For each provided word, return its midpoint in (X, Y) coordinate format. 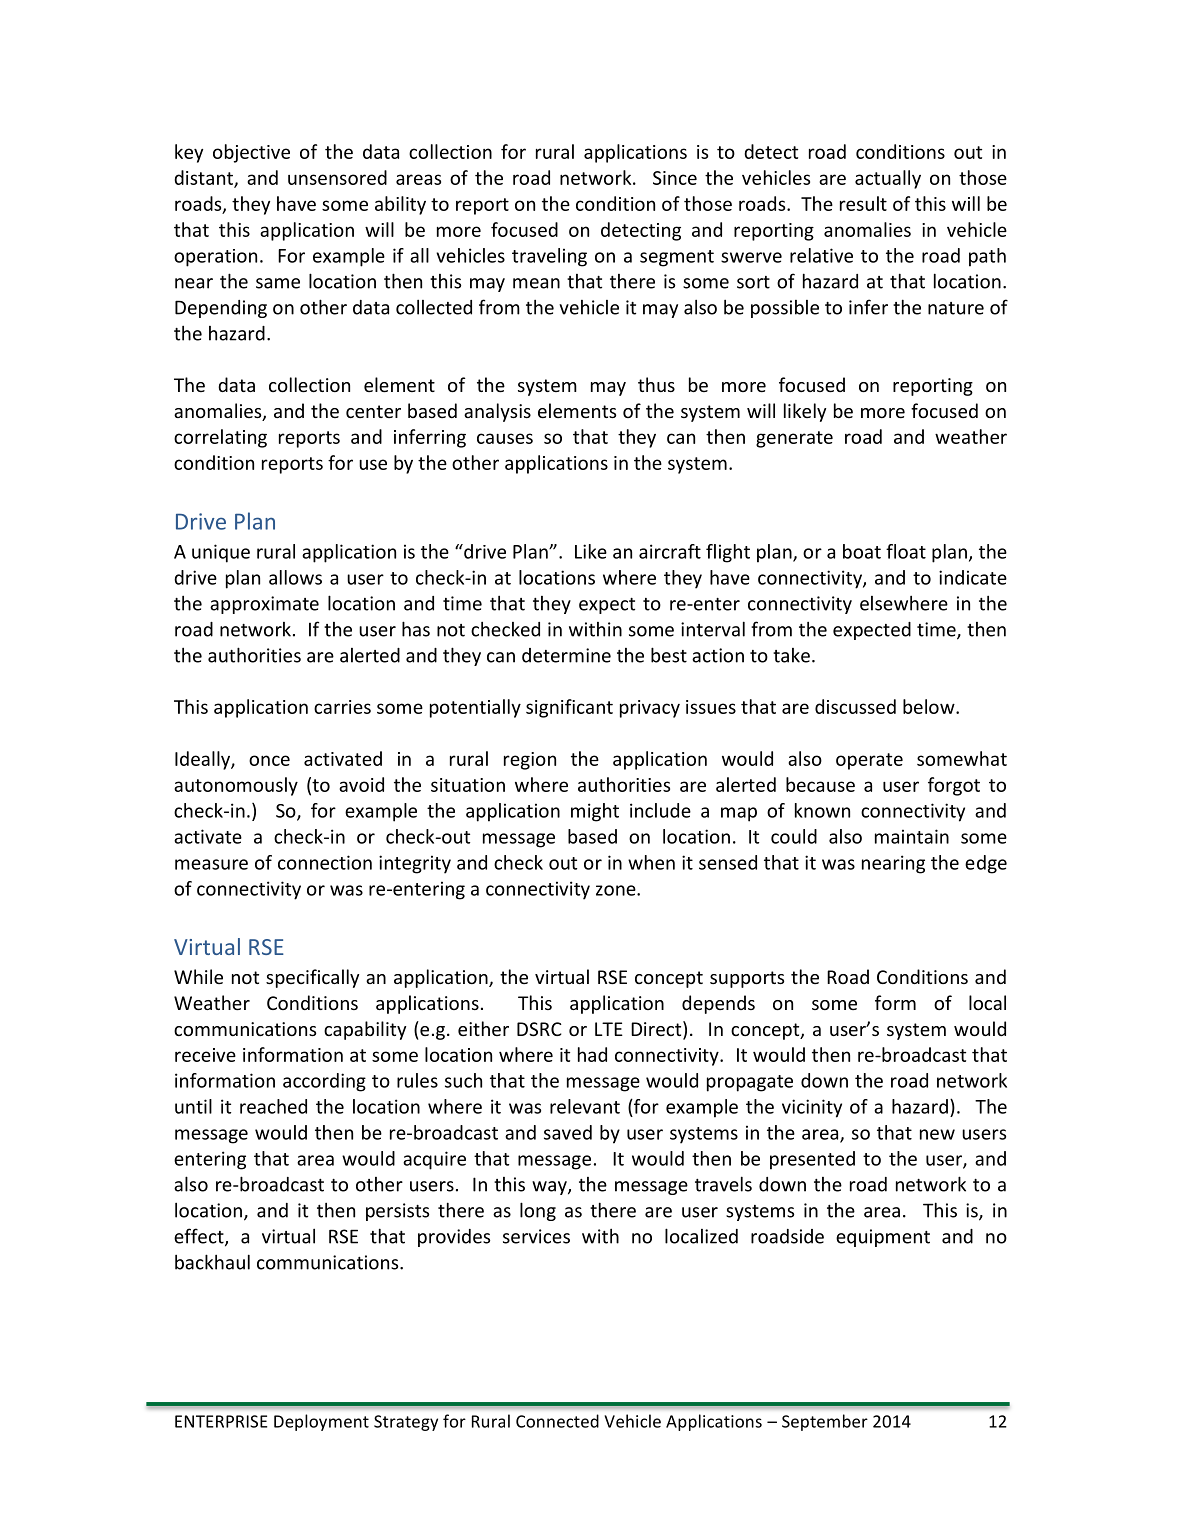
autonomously (236, 786)
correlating (220, 438)
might (595, 812)
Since (675, 178)
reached (273, 1106)
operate (869, 761)
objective (251, 153)
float (906, 551)
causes (505, 438)
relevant (585, 1106)
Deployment (321, 1422)
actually (888, 179)
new (937, 1134)
